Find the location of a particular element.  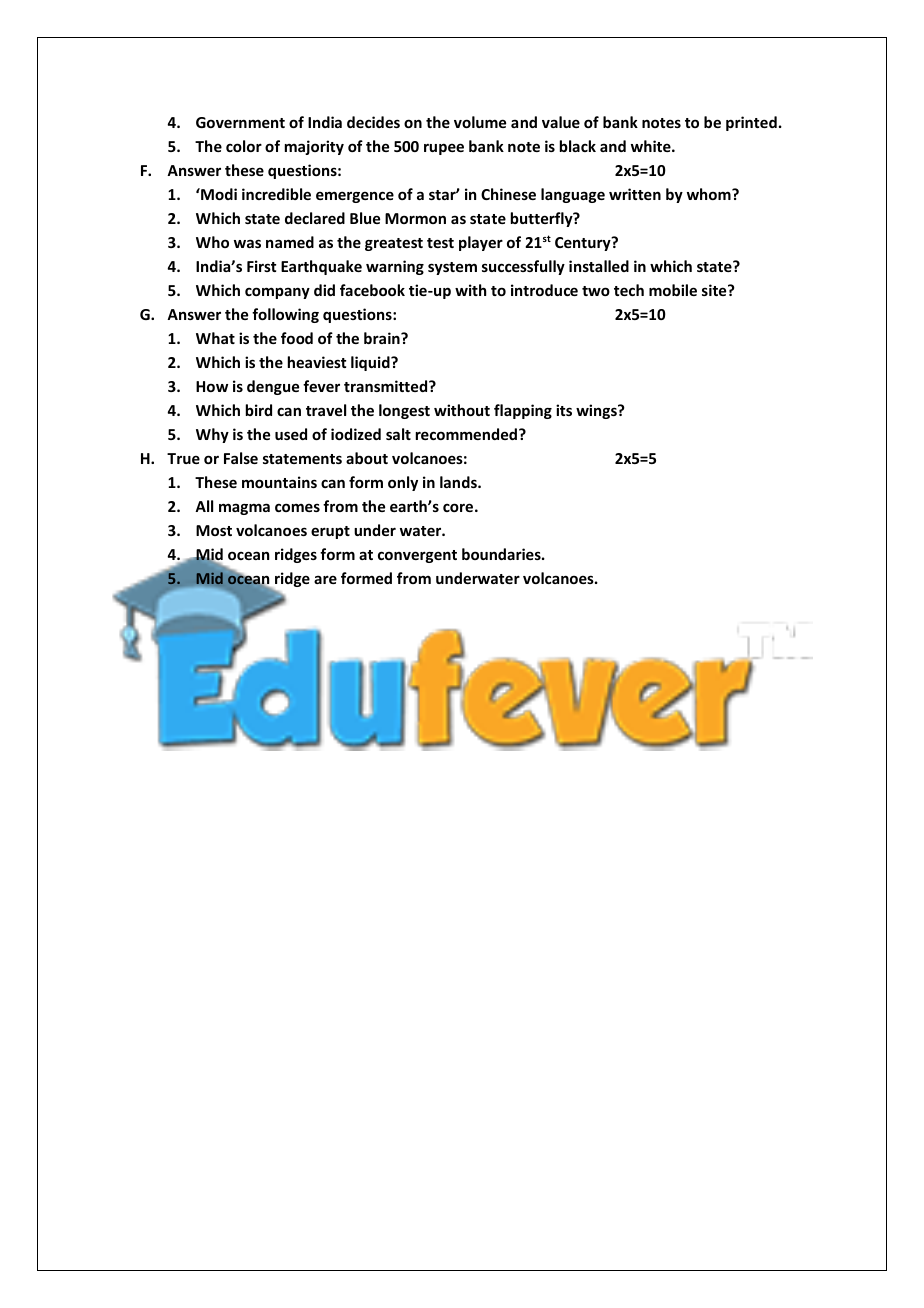

lands is located at coordinates (459, 482).
